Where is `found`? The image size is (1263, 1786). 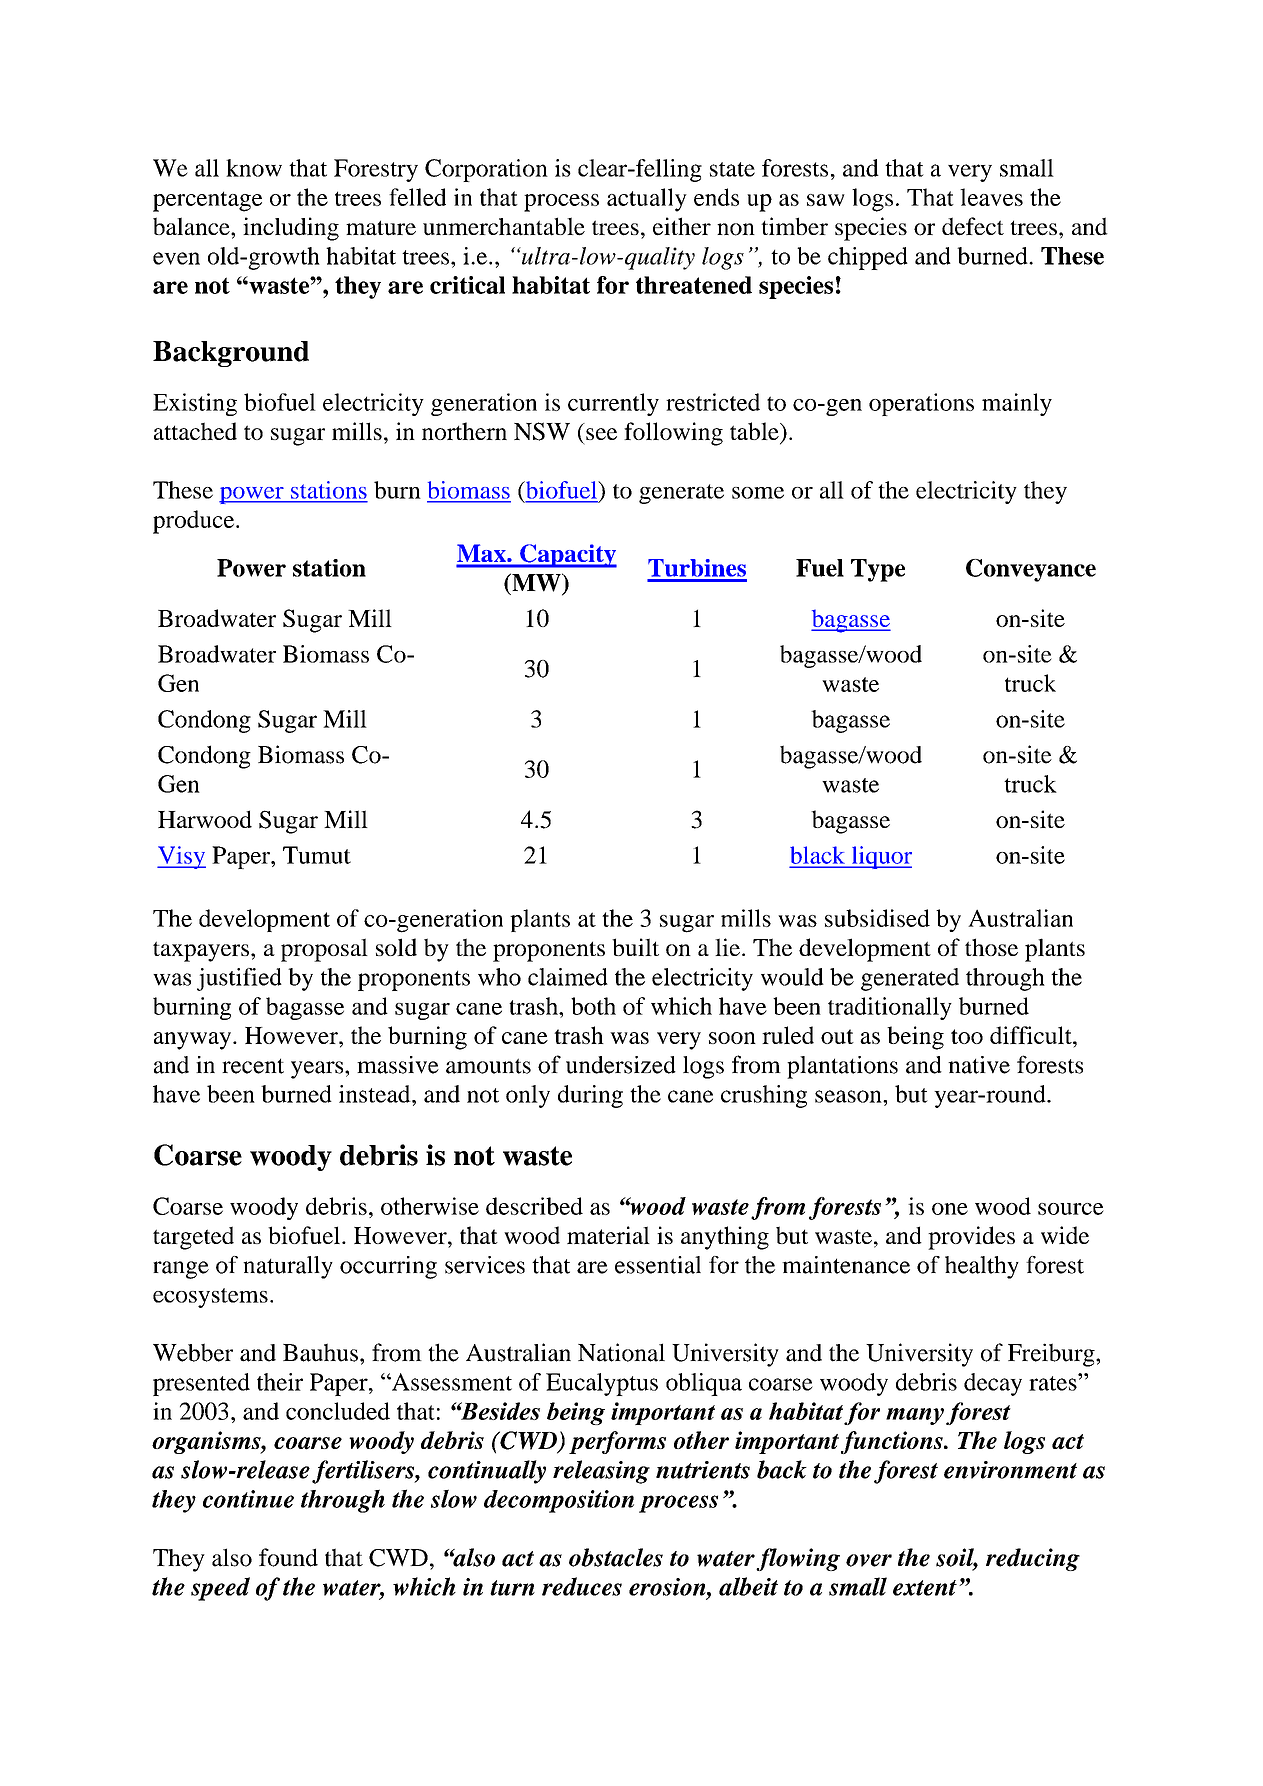
found is located at coordinates (288, 1557).
